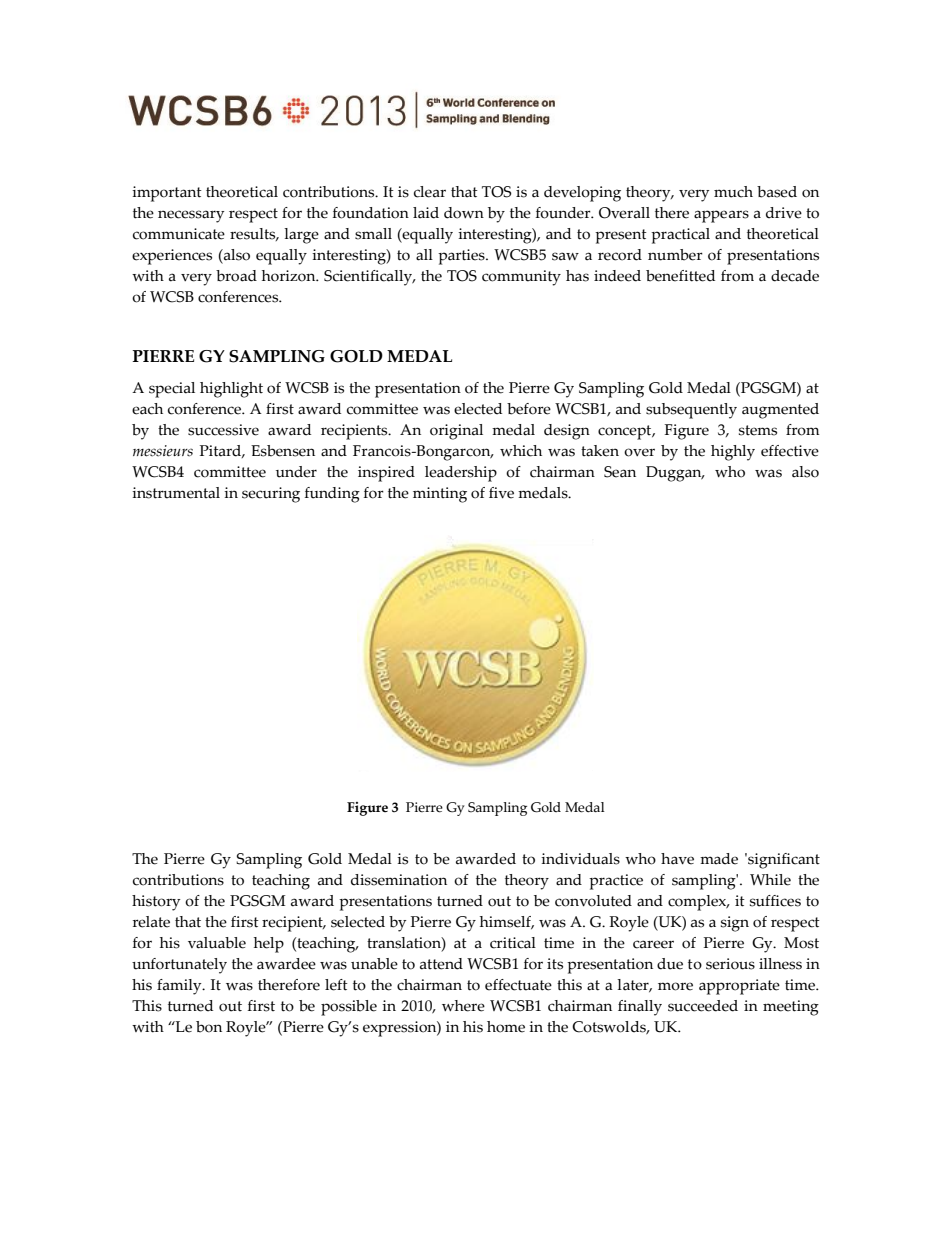 The height and width of the screenshot is (1233, 952). I want to click on family, so click(180, 987).
